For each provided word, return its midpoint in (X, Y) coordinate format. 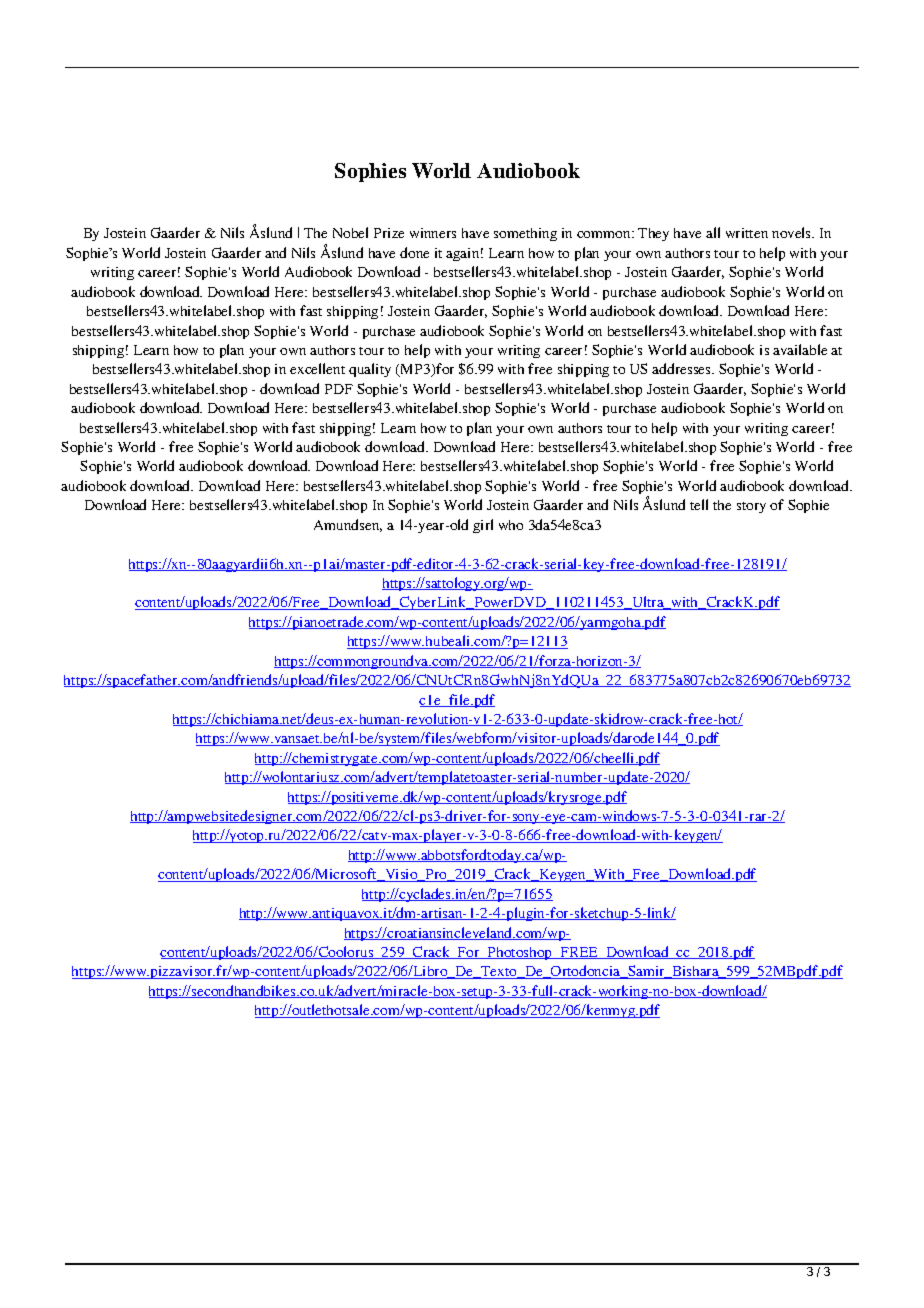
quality (370, 370)
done (414, 252)
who (511, 525)
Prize (389, 233)
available (800, 349)
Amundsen (348, 525)
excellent (317, 368)
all (713, 232)
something (525, 234)
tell (699, 504)
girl (483, 526)
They (653, 234)
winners (433, 233)
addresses (682, 368)
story (751, 507)
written (747, 233)
